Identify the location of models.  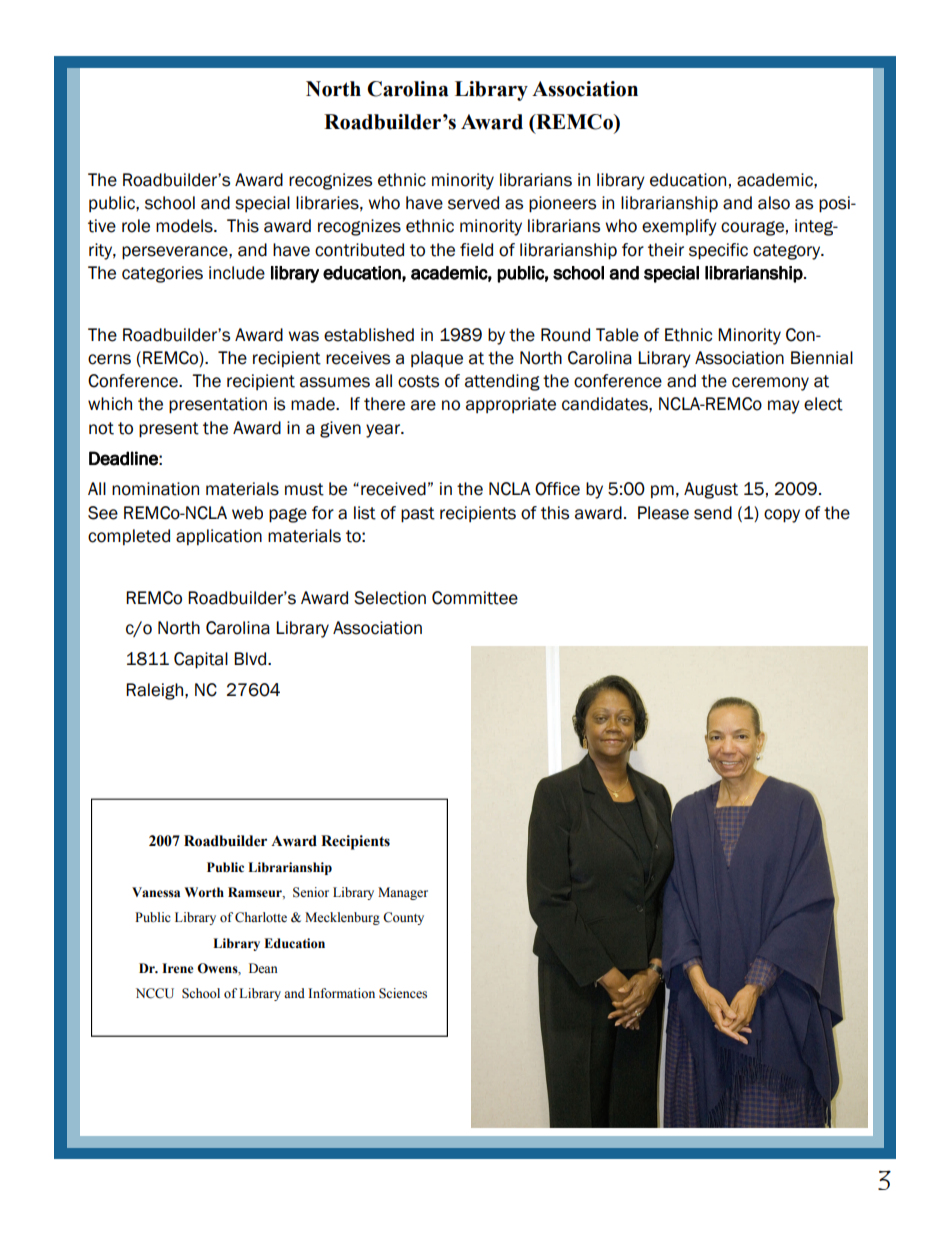
(185, 226).
